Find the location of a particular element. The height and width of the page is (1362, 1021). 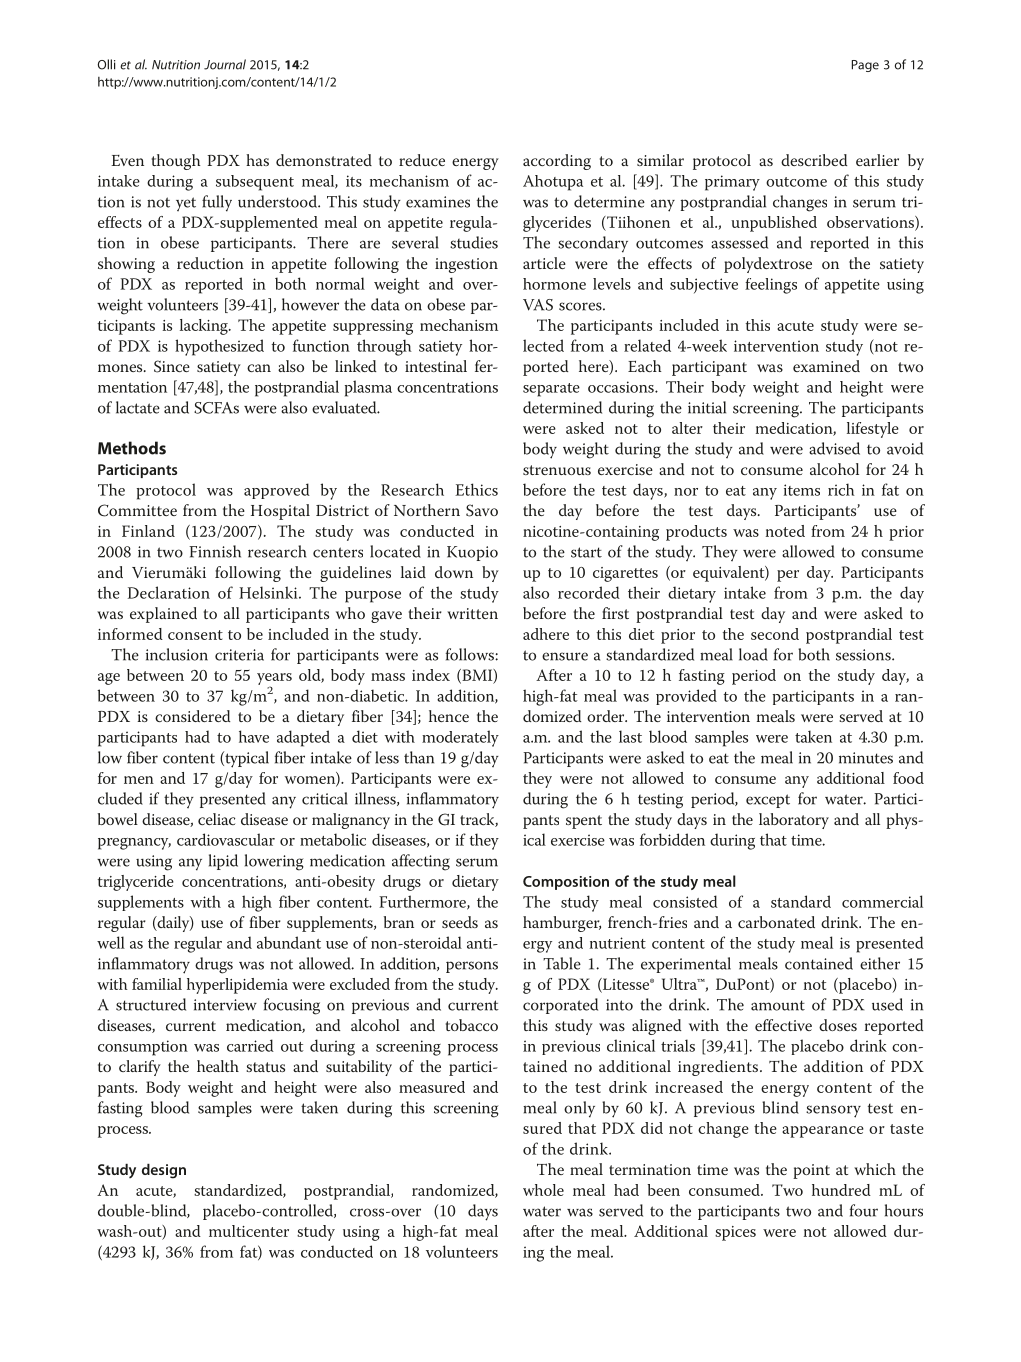

celiac is located at coordinates (216, 819).
